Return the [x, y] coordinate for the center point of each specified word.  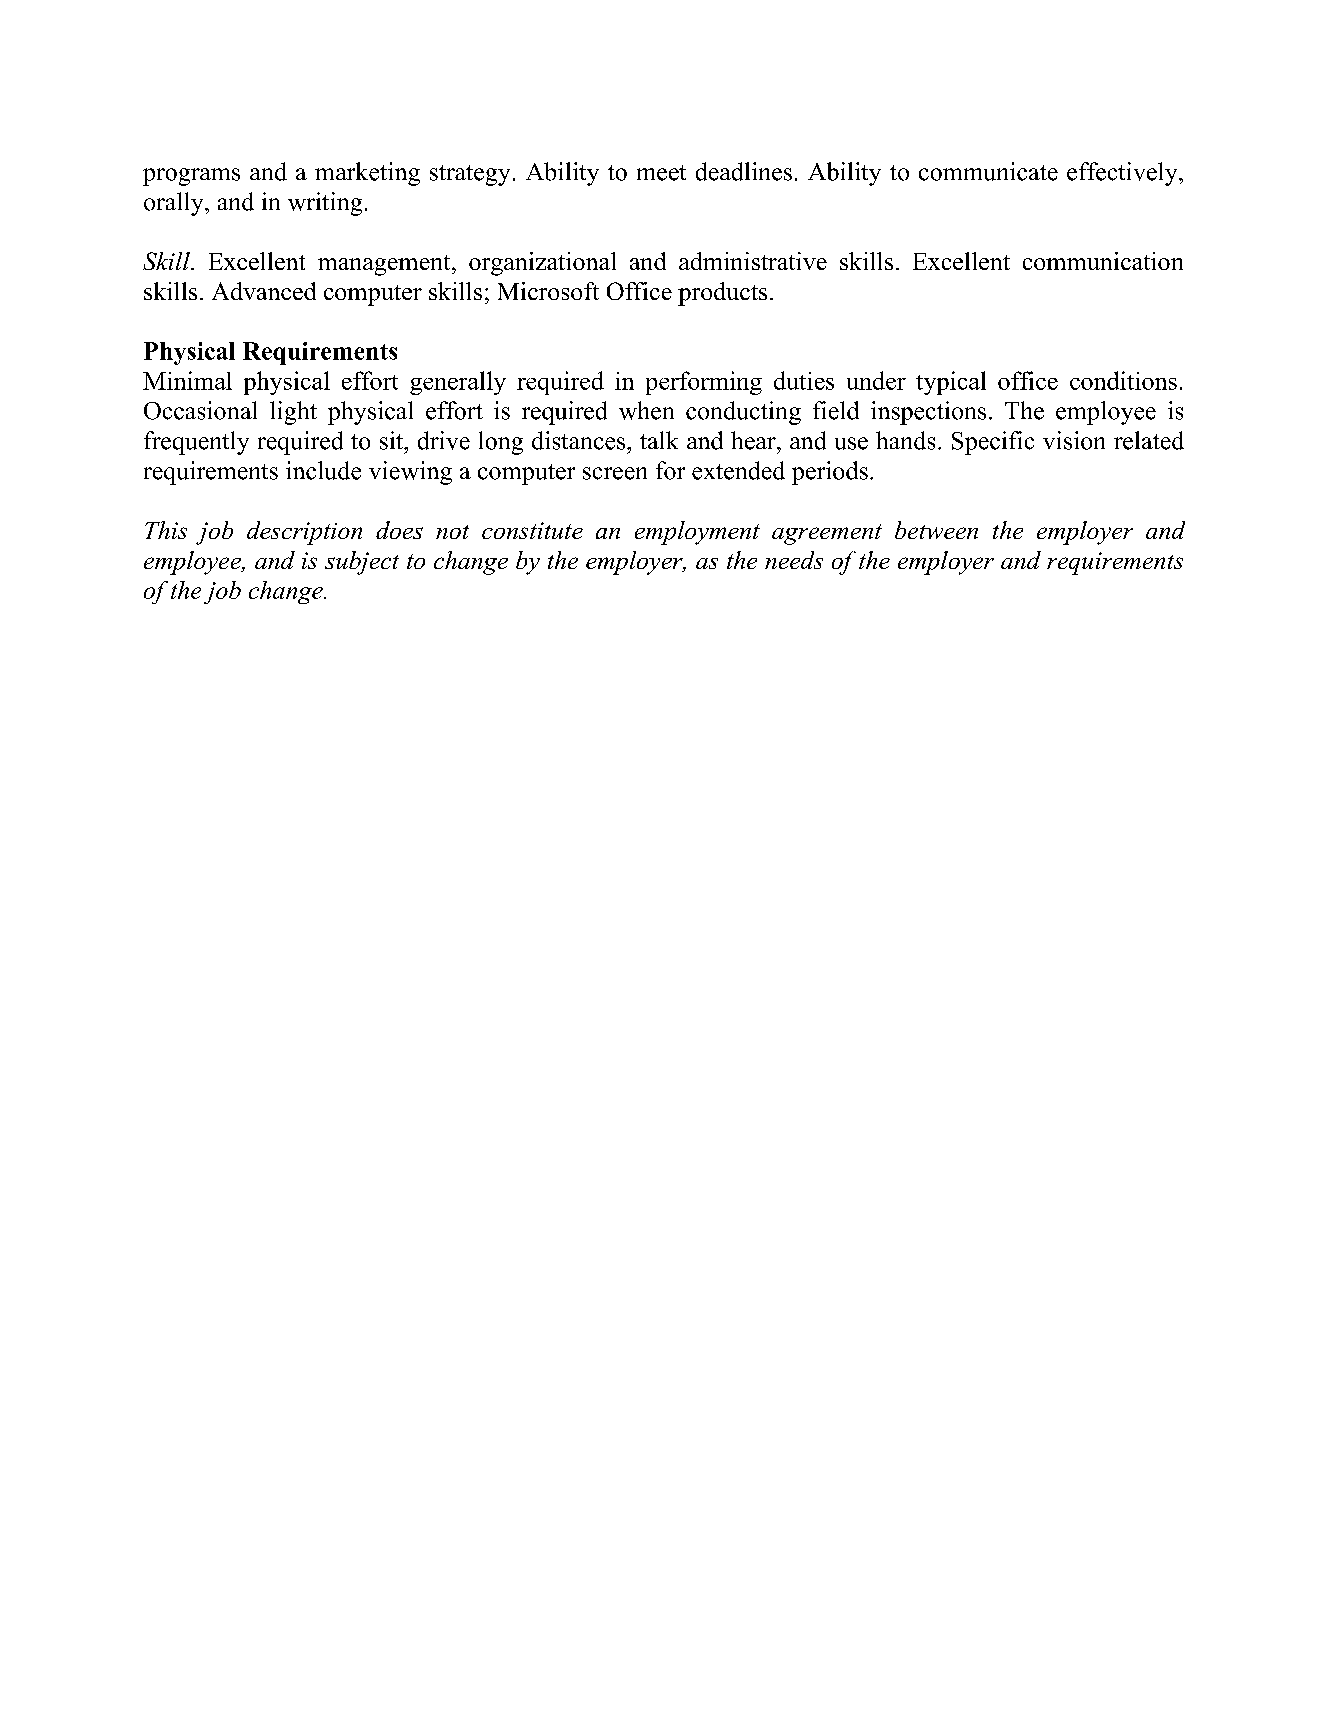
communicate [988, 171]
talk [659, 440]
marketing [367, 174]
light [293, 413]
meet [661, 173]
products [722, 294]
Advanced [264, 291]
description [304, 533]
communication [1103, 261]
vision [1074, 440]
